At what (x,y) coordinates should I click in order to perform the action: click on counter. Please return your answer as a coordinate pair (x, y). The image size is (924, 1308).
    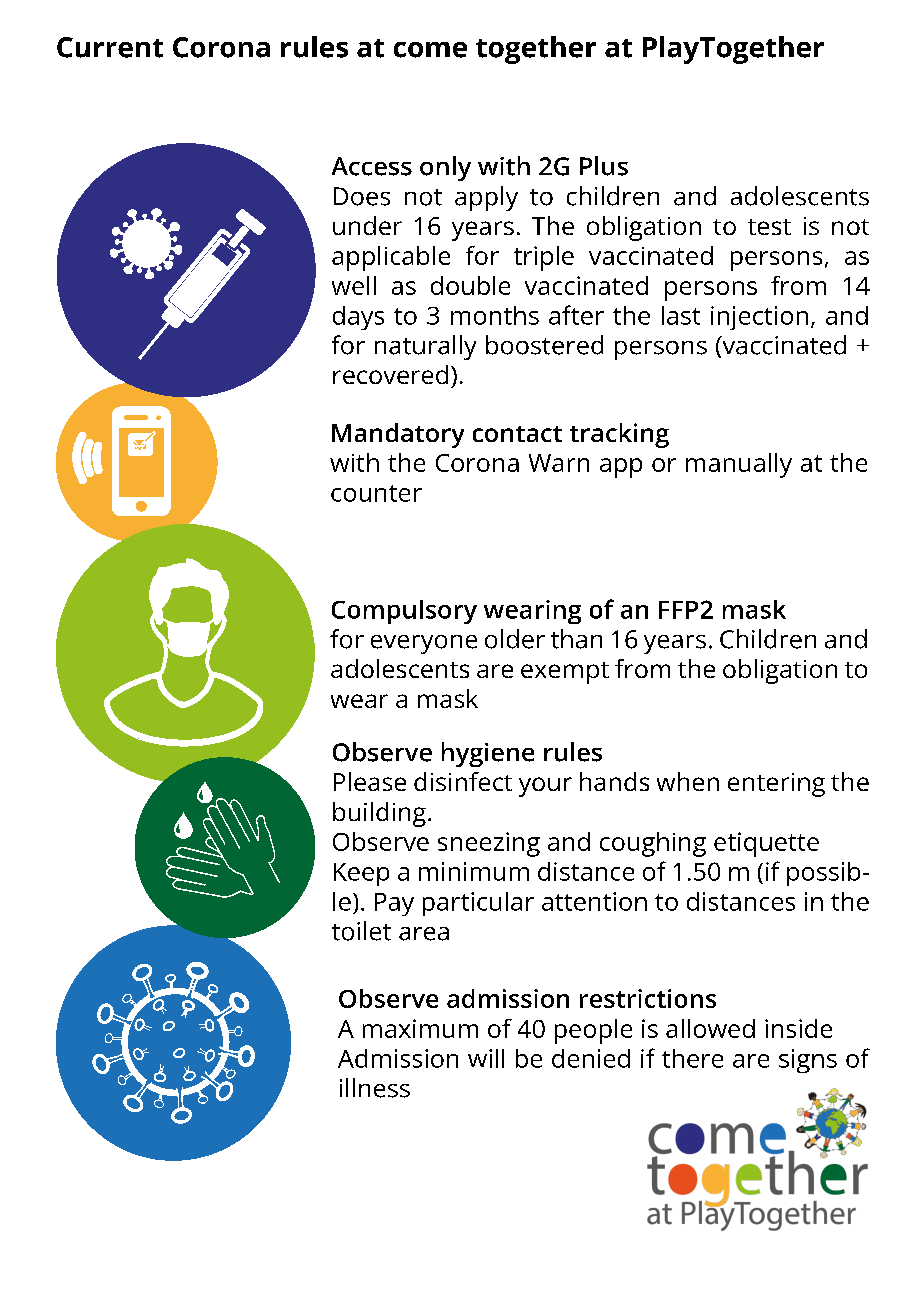
    Looking at the image, I should click on (376, 493).
